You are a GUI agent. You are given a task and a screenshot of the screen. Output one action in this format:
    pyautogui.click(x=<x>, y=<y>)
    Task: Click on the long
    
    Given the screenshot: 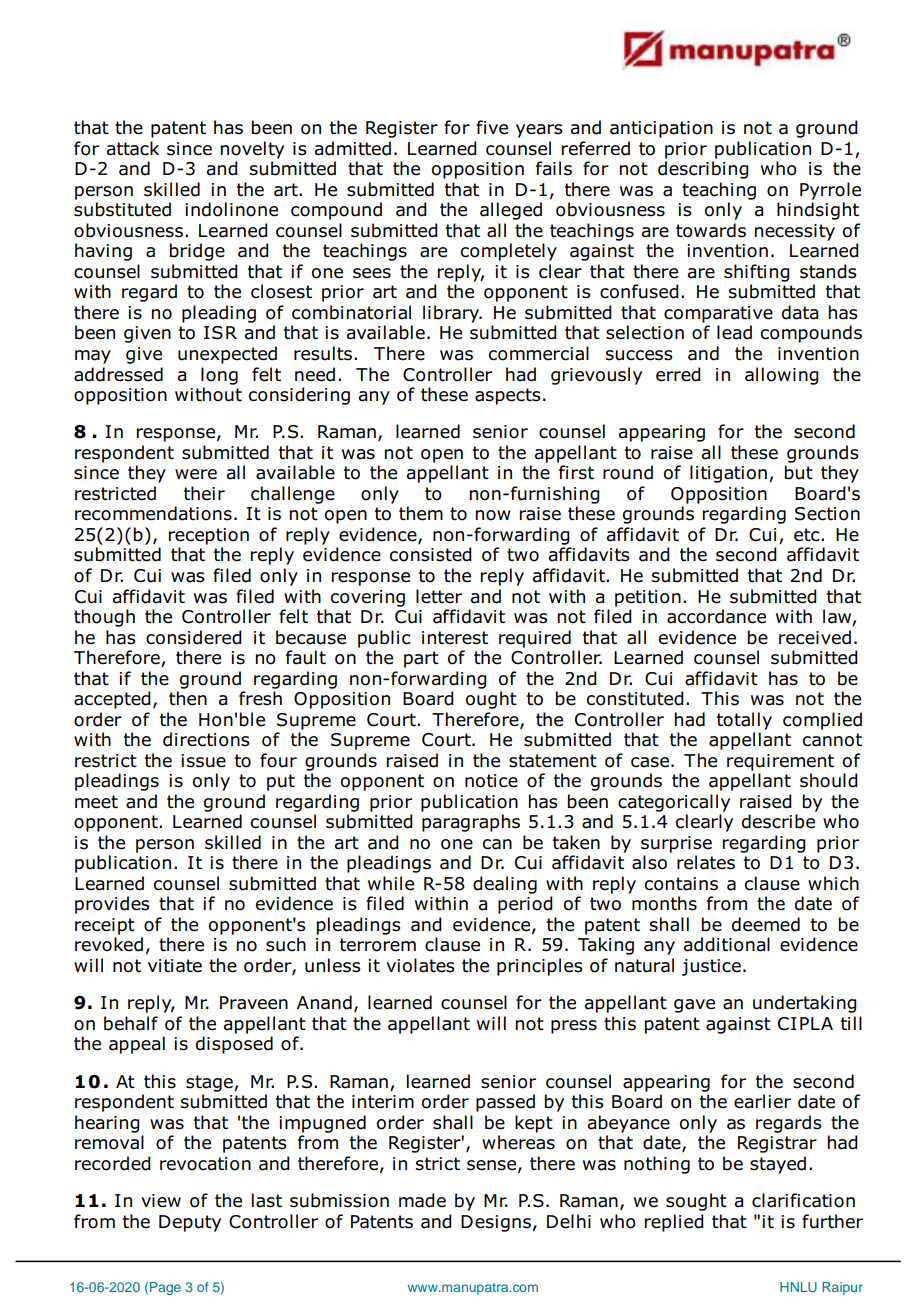 What is the action you would take?
    pyautogui.click(x=219, y=376)
